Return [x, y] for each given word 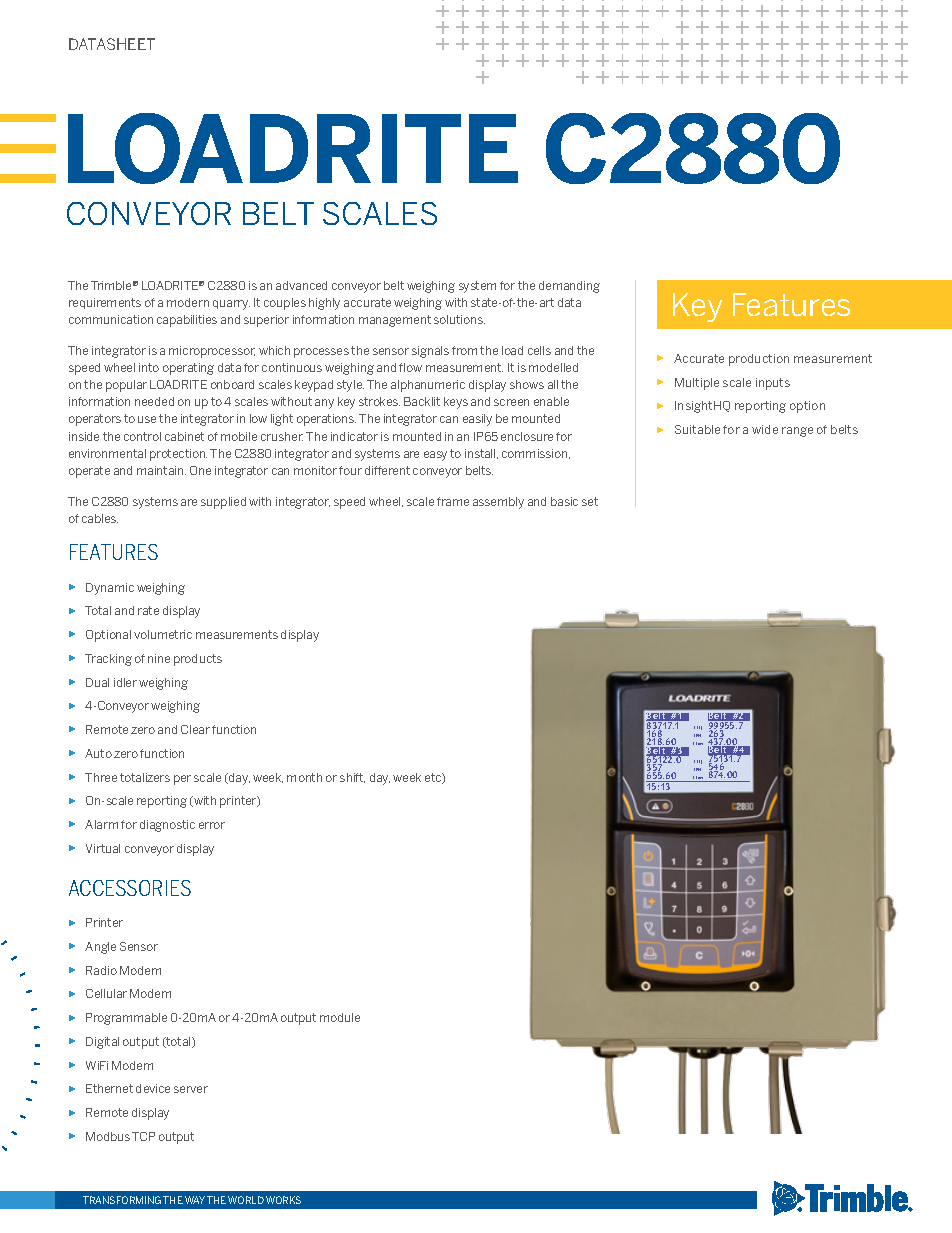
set [590, 501]
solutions [459, 319]
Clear [195, 729]
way [195, 1200]
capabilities [187, 321]
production [759, 360]
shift [352, 778]
